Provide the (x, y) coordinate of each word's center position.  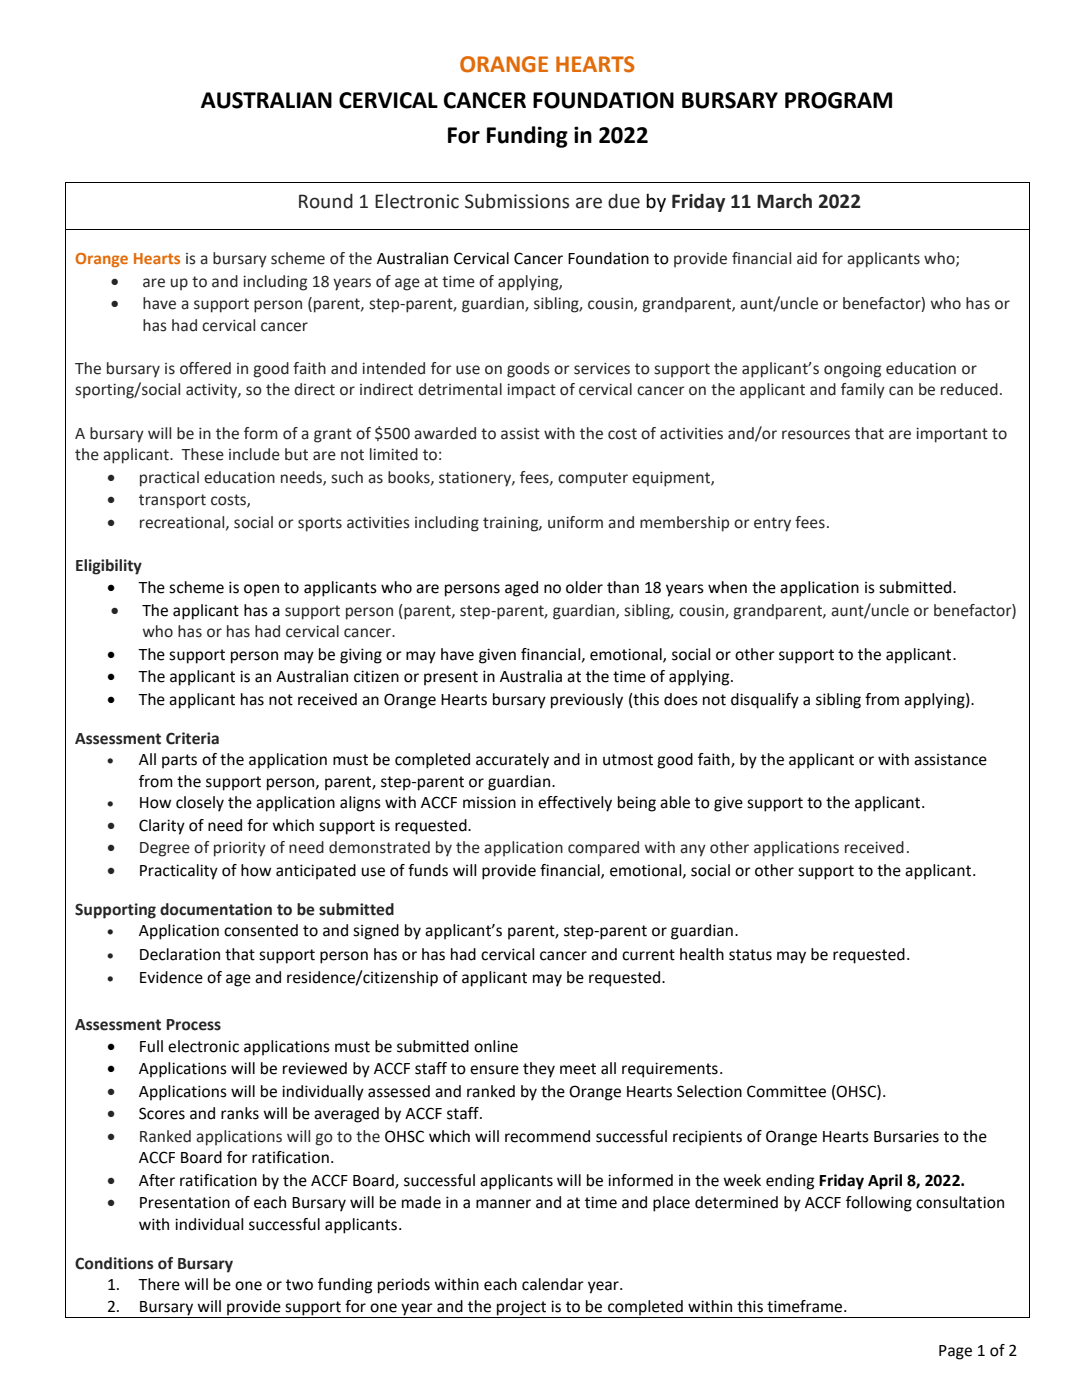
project (522, 1309)
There (159, 1284)
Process (193, 1025)
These (202, 454)
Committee (786, 1091)
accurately (512, 761)
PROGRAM (838, 100)
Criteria (192, 738)
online (496, 1046)
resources (816, 435)
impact (531, 391)
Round (326, 201)
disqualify (765, 701)
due (624, 201)
